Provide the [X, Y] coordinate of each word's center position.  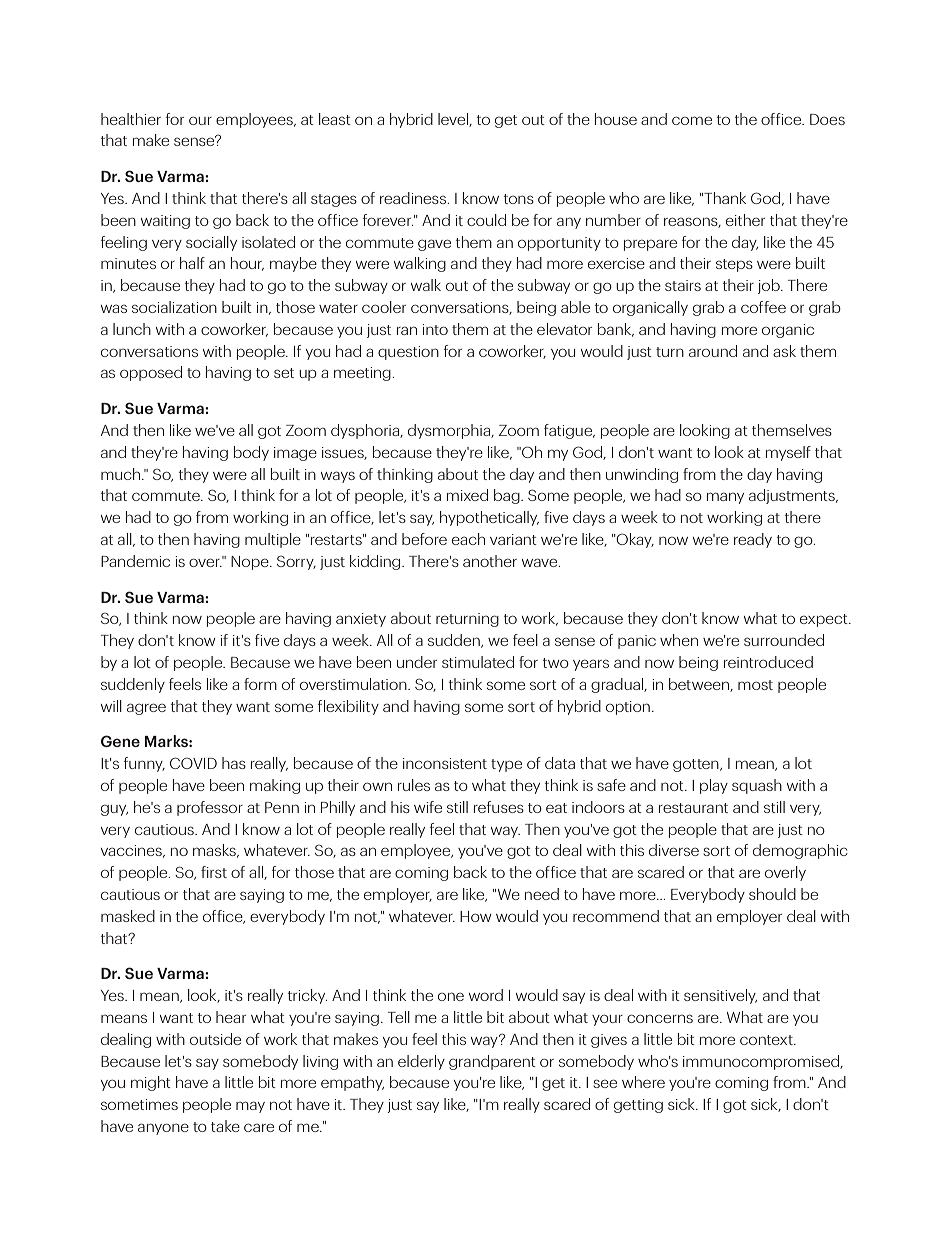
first [214, 872]
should [772, 894]
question [408, 353]
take [225, 1126]
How [475, 916]
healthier [131, 119]
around [713, 351]
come [692, 120]
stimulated [478, 662]
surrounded [784, 640]
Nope [251, 563]
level [454, 120]
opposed [151, 373]
